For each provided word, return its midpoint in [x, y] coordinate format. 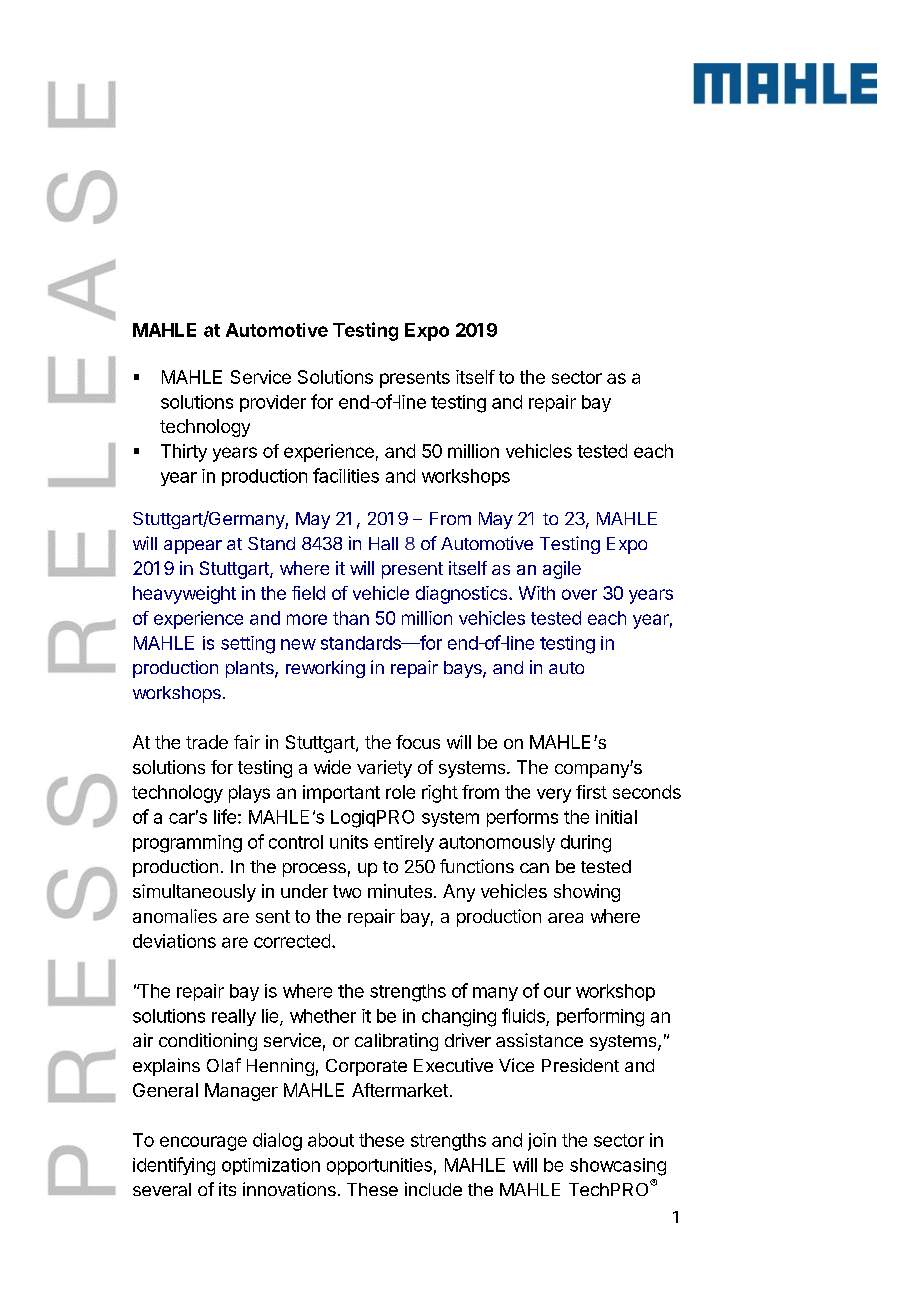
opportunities [379, 1166]
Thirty [184, 453]
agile [562, 570]
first [591, 792]
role [400, 792]
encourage [203, 1143]
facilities [346, 475]
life [225, 816]
